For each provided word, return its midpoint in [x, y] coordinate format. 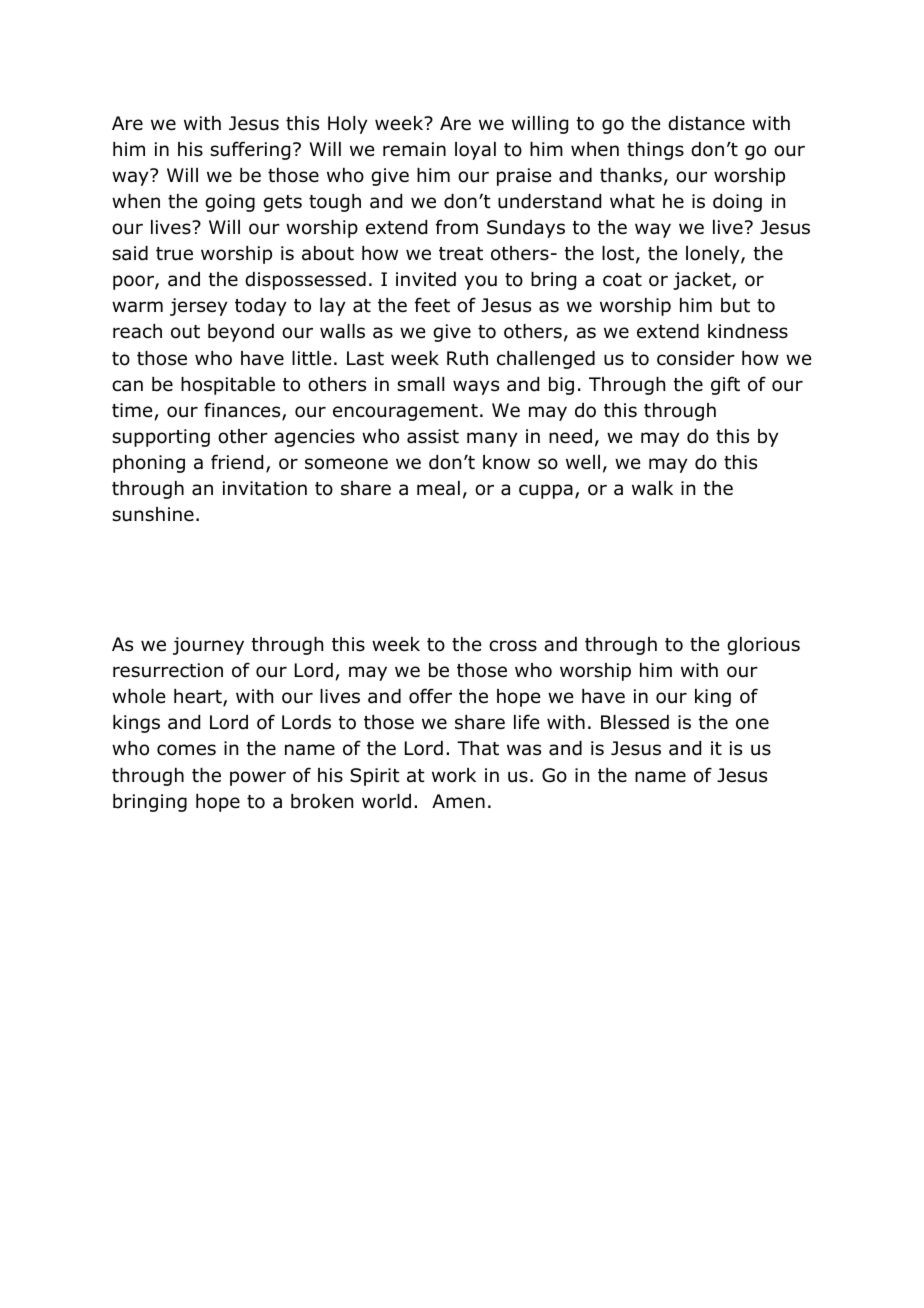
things [655, 151]
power [258, 778]
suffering [250, 150]
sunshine [153, 514]
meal [438, 488]
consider [696, 358]
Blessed [635, 722]
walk [652, 488]
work [454, 775]
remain [414, 149]
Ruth [467, 358]
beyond [241, 333]
